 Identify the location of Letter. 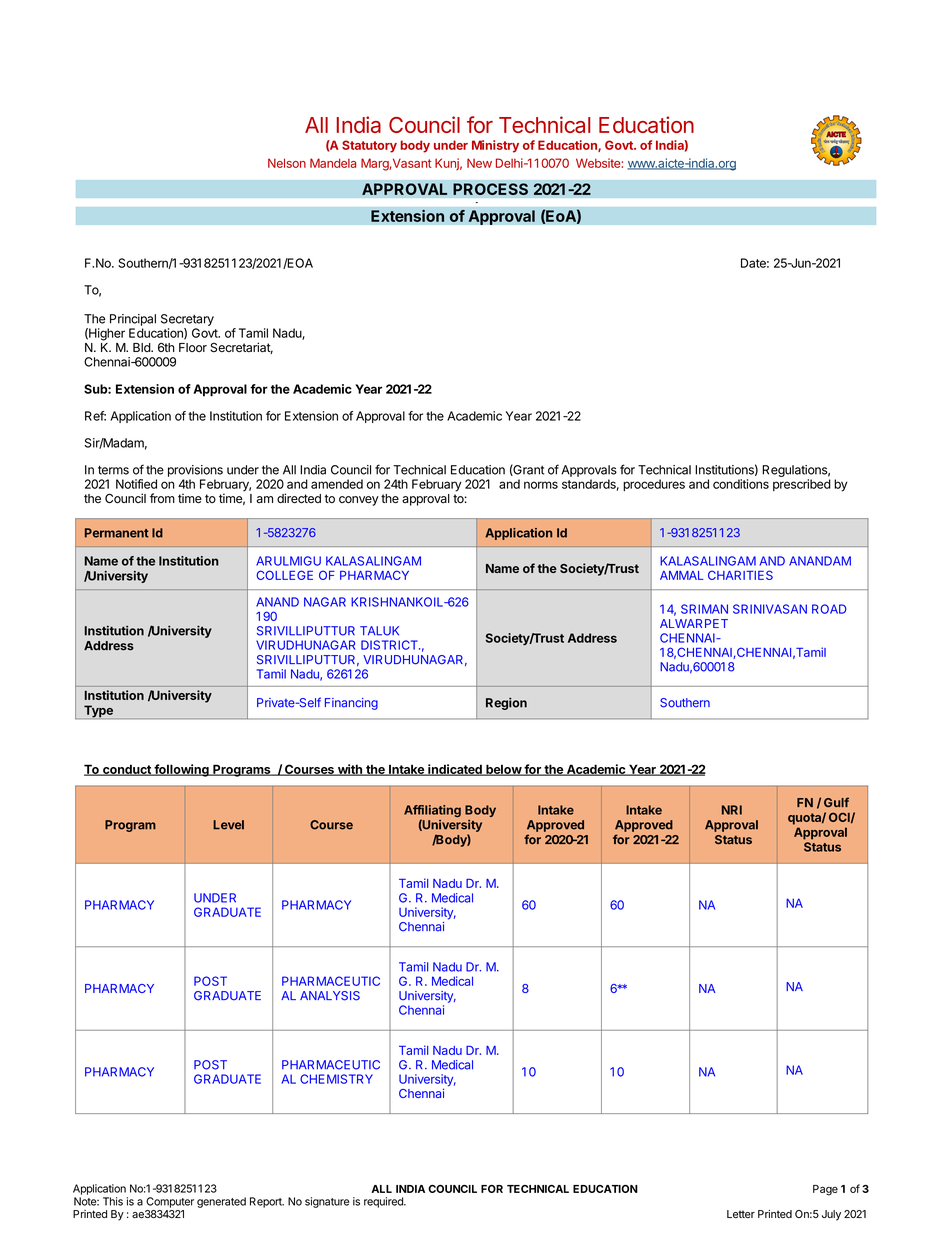
(741, 1214).
